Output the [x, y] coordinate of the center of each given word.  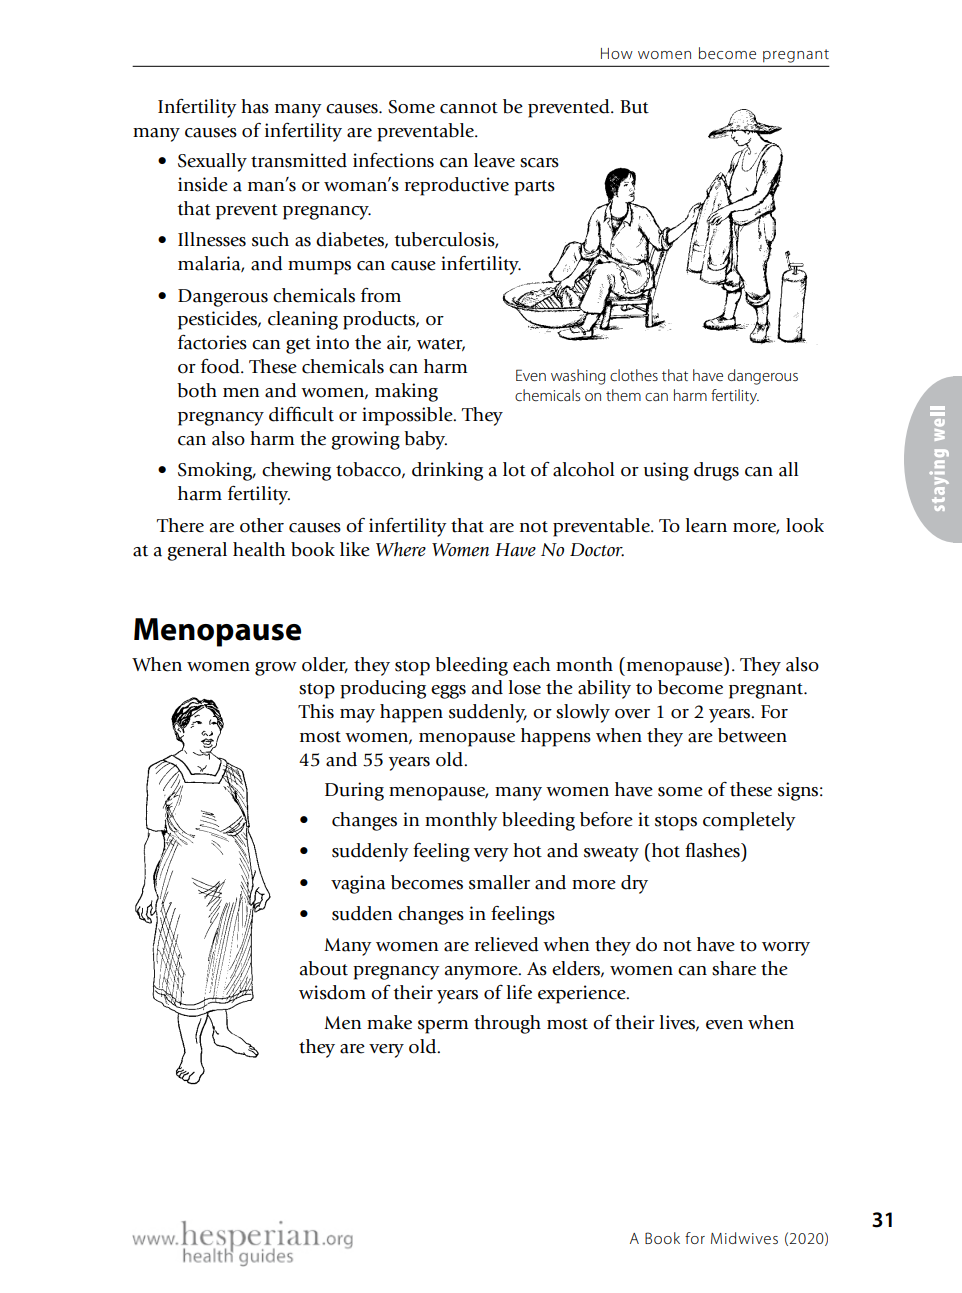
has [255, 106]
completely [749, 821]
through [507, 1024]
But [634, 107]
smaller [499, 882]
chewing [296, 471]
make [389, 1022]
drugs [716, 471]
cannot [469, 108]
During [354, 791]
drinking [447, 471]
